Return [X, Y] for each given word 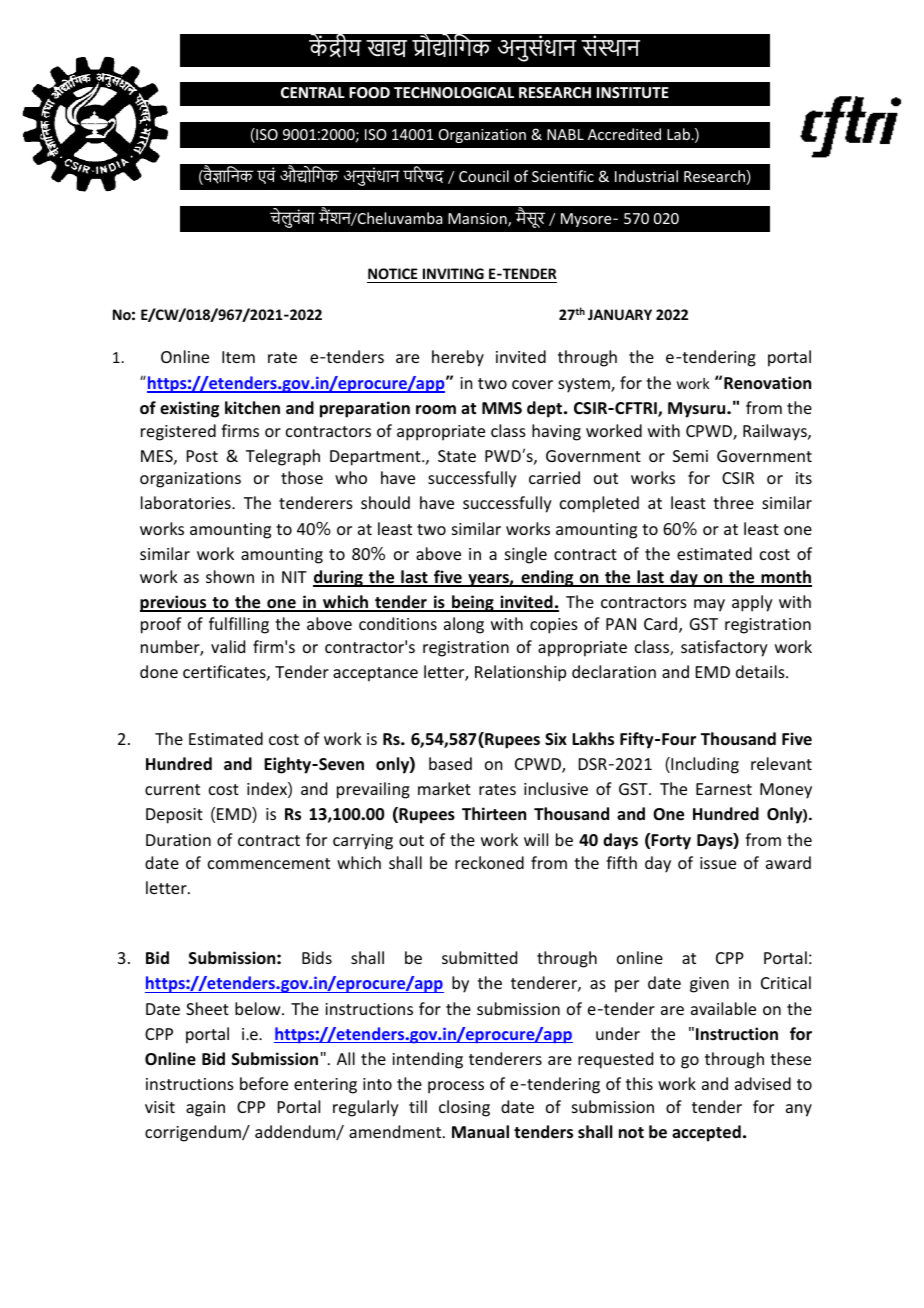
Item [238, 357]
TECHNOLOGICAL [454, 92]
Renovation [767, 383]
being [473, 603]
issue [718, 863]
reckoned [489, 862]
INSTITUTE [633, 92]
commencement [269, 863]
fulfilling [239, 625]
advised [763, 1083]
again [205, 1109]
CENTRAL [313, 92]
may [709, 605]
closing [464, 1108]
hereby [458, 358]
